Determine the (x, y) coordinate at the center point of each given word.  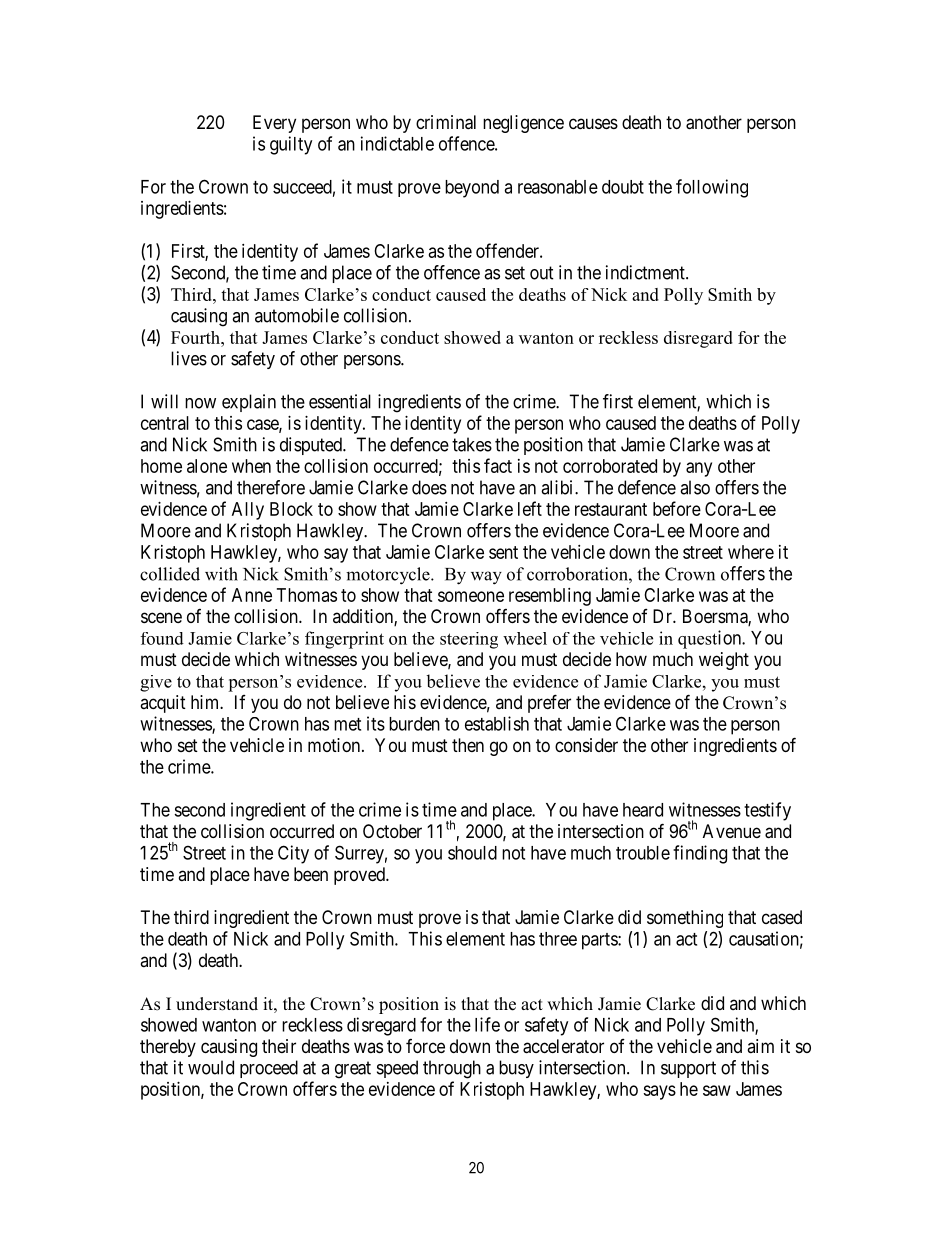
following (712, 188)
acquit (163, 704)
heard (643, 810)
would (211, 1067)
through (452, 1069)
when (251, 466)
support (688, 1069)
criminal (446, 122)
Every (274, 124)
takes (472, 444)
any (699, 469)
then (468, 745)
